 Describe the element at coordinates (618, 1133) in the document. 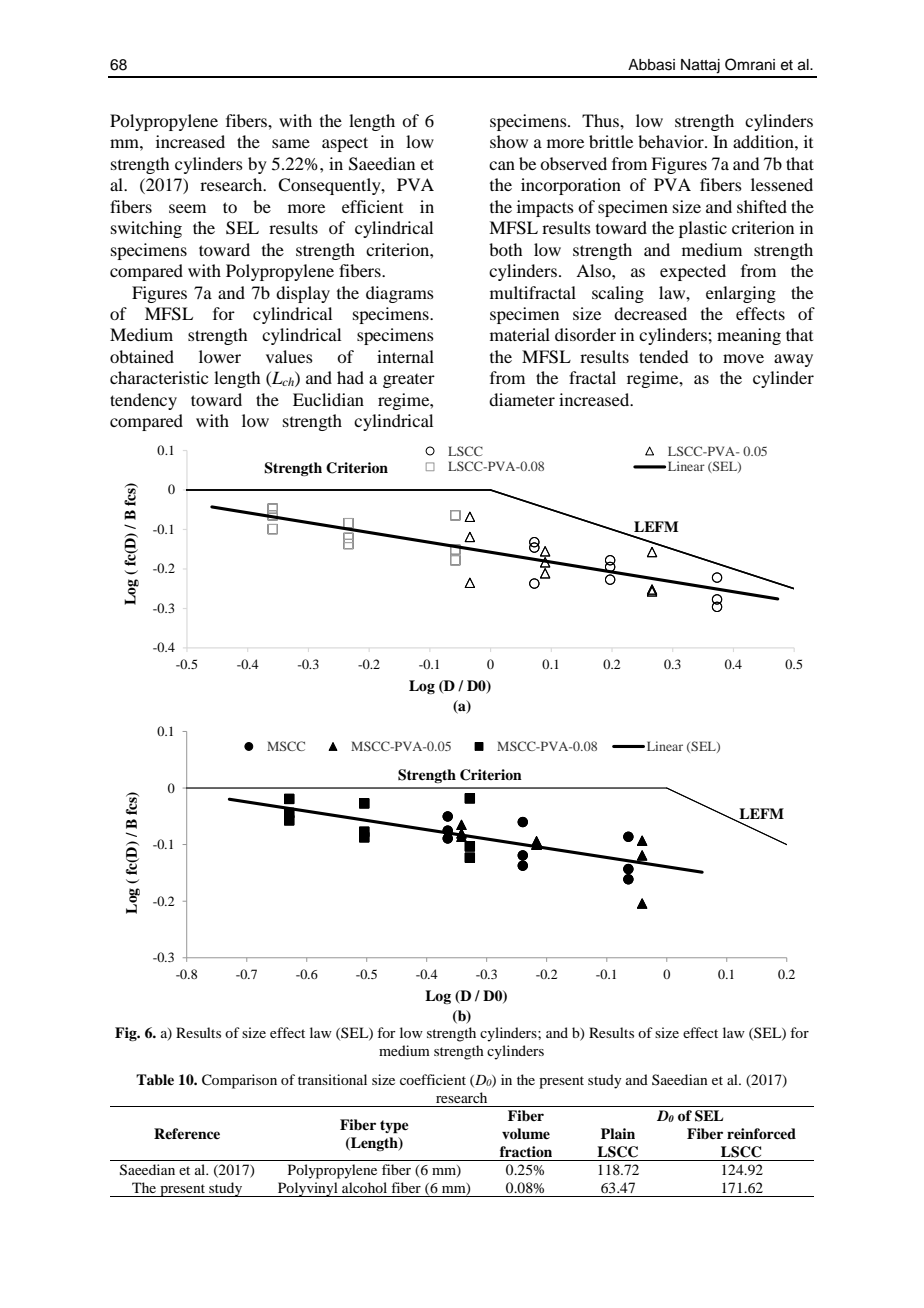

I see `Plain` at that location.
